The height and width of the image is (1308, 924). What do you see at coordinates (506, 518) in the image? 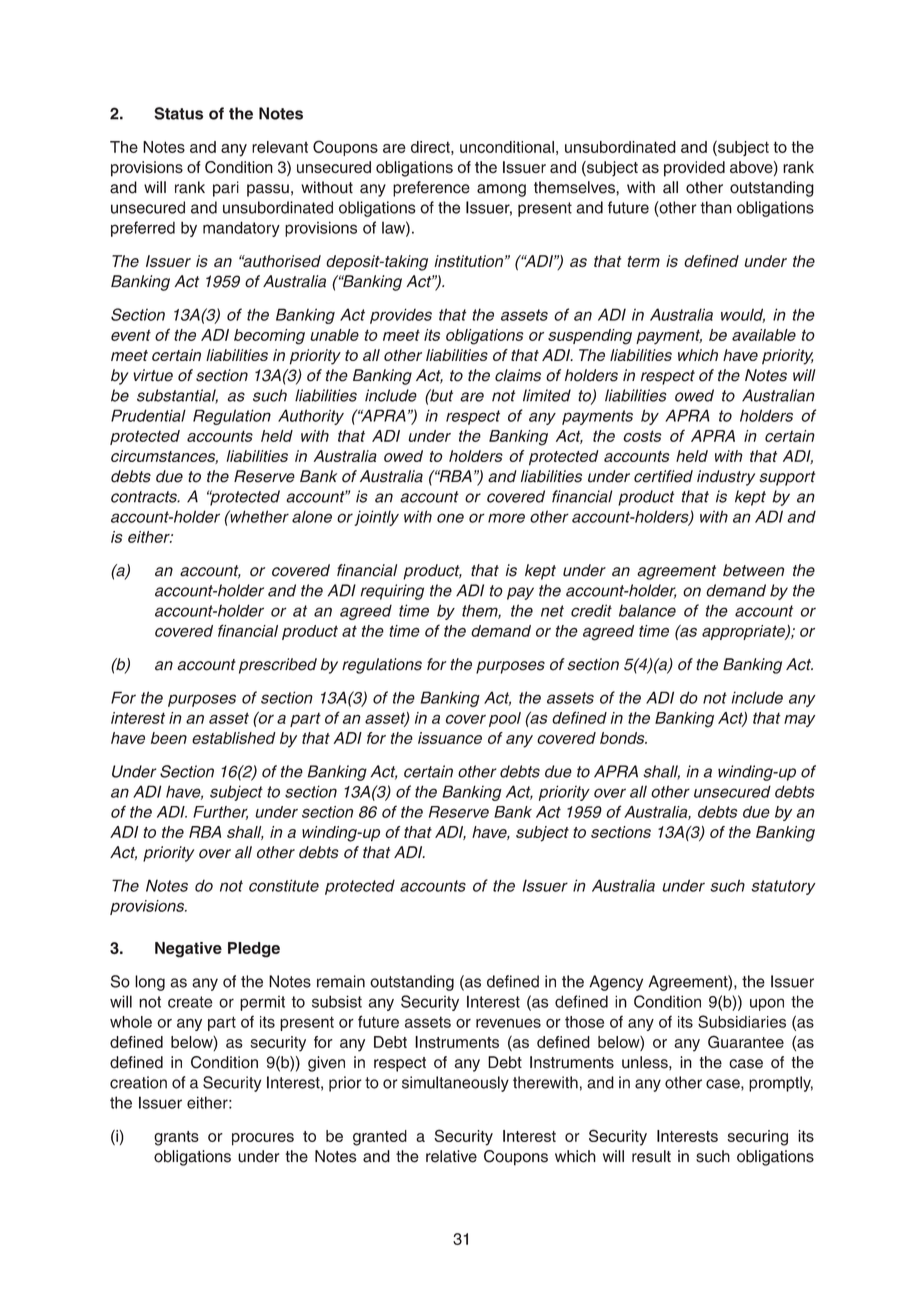
I see `more` at bounding box center [506, 518].
